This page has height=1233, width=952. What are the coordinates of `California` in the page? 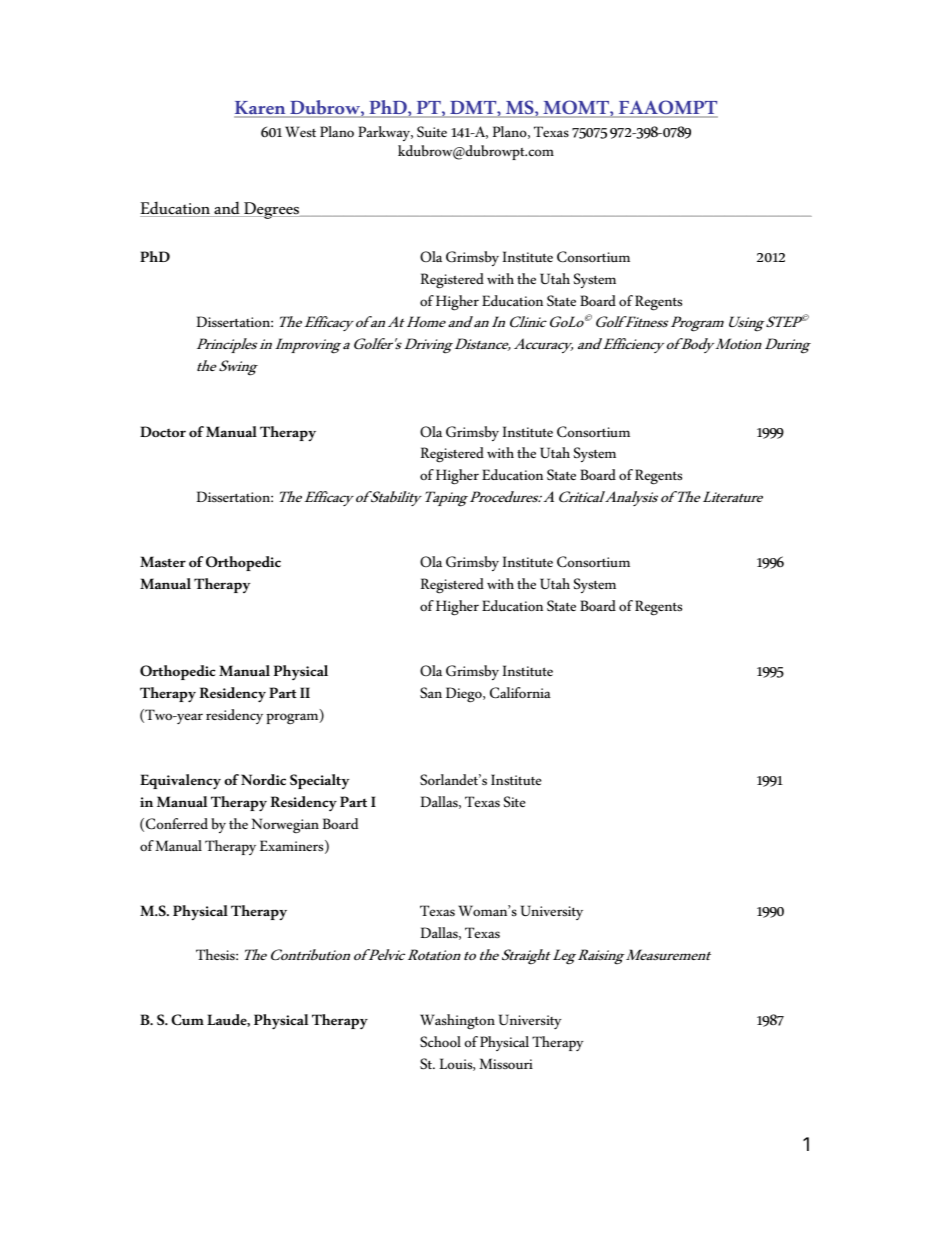 It's located at (520, 693).
